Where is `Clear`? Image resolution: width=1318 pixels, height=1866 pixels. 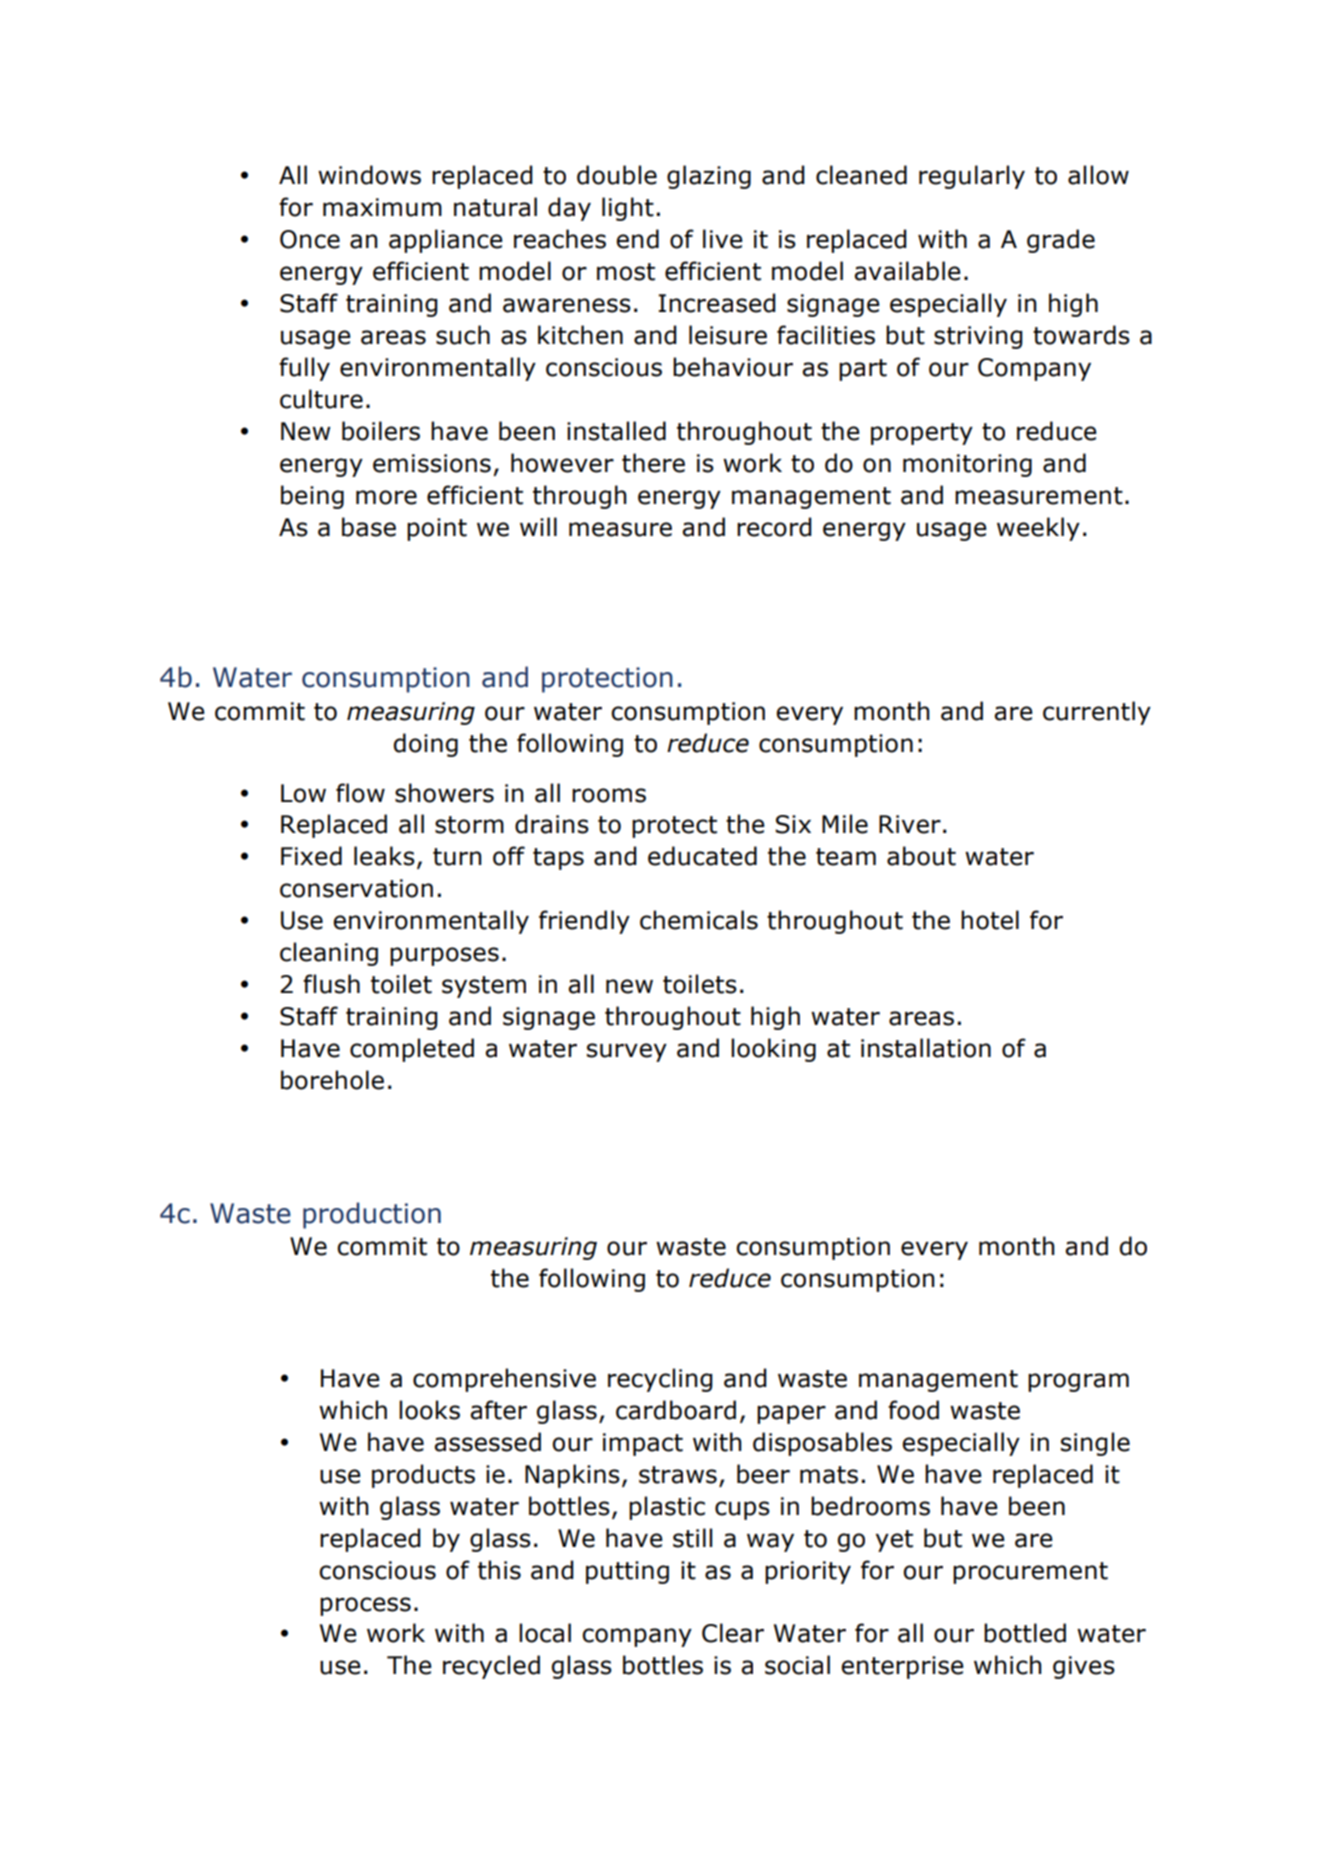
Clear is located at coordinates (733, 1633).
